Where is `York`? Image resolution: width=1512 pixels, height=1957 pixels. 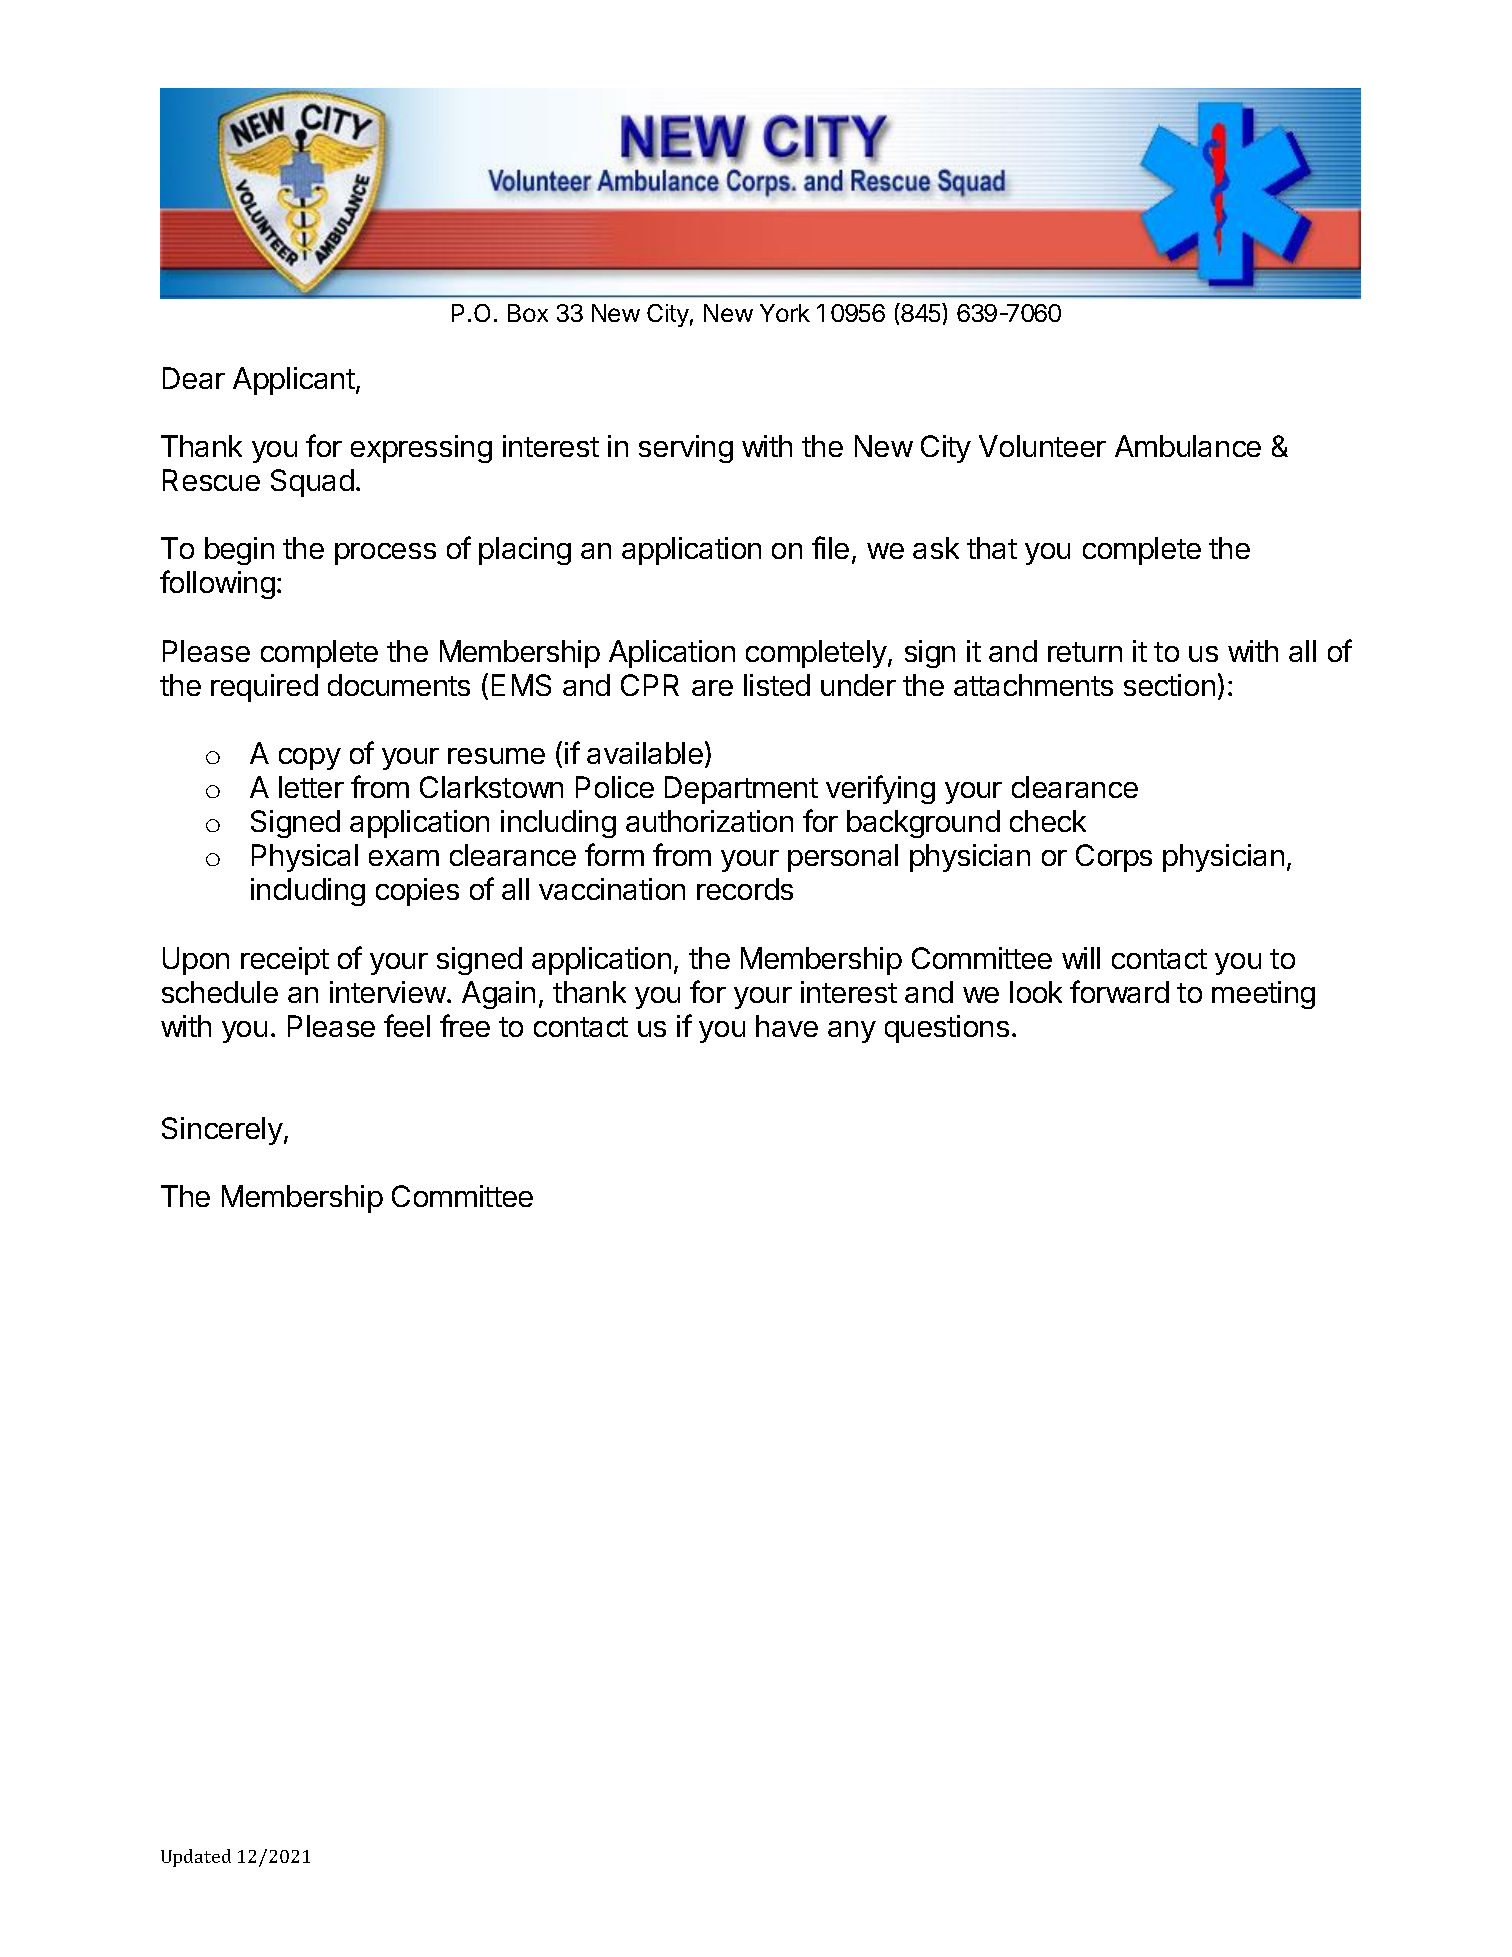 York is located at coordinates (785, 313).
